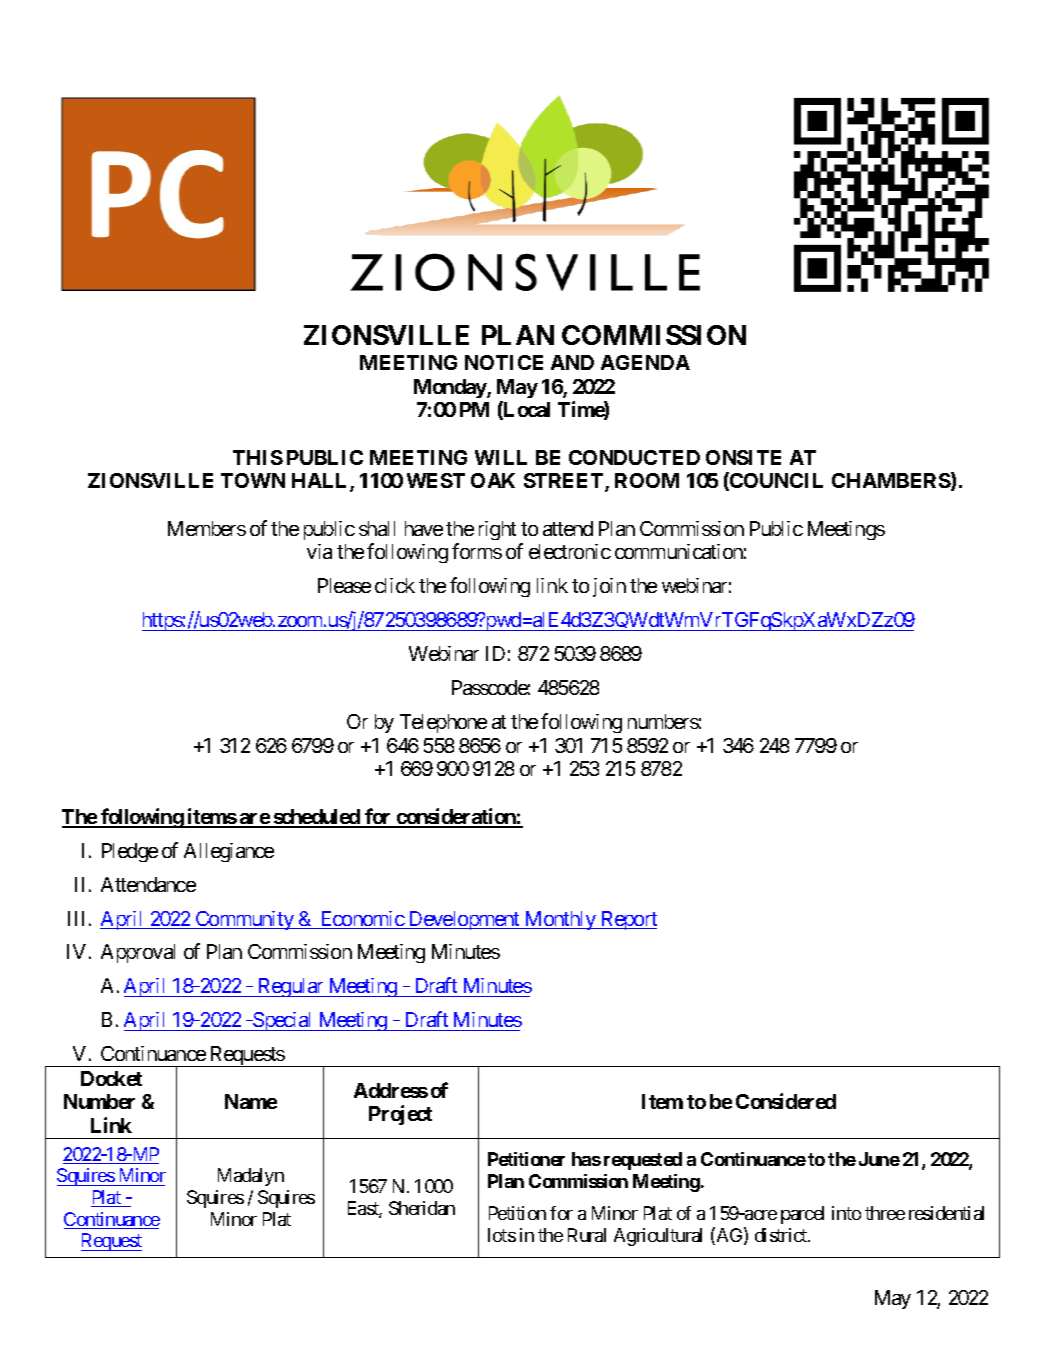  I want to click on via, so click(319, 551).
